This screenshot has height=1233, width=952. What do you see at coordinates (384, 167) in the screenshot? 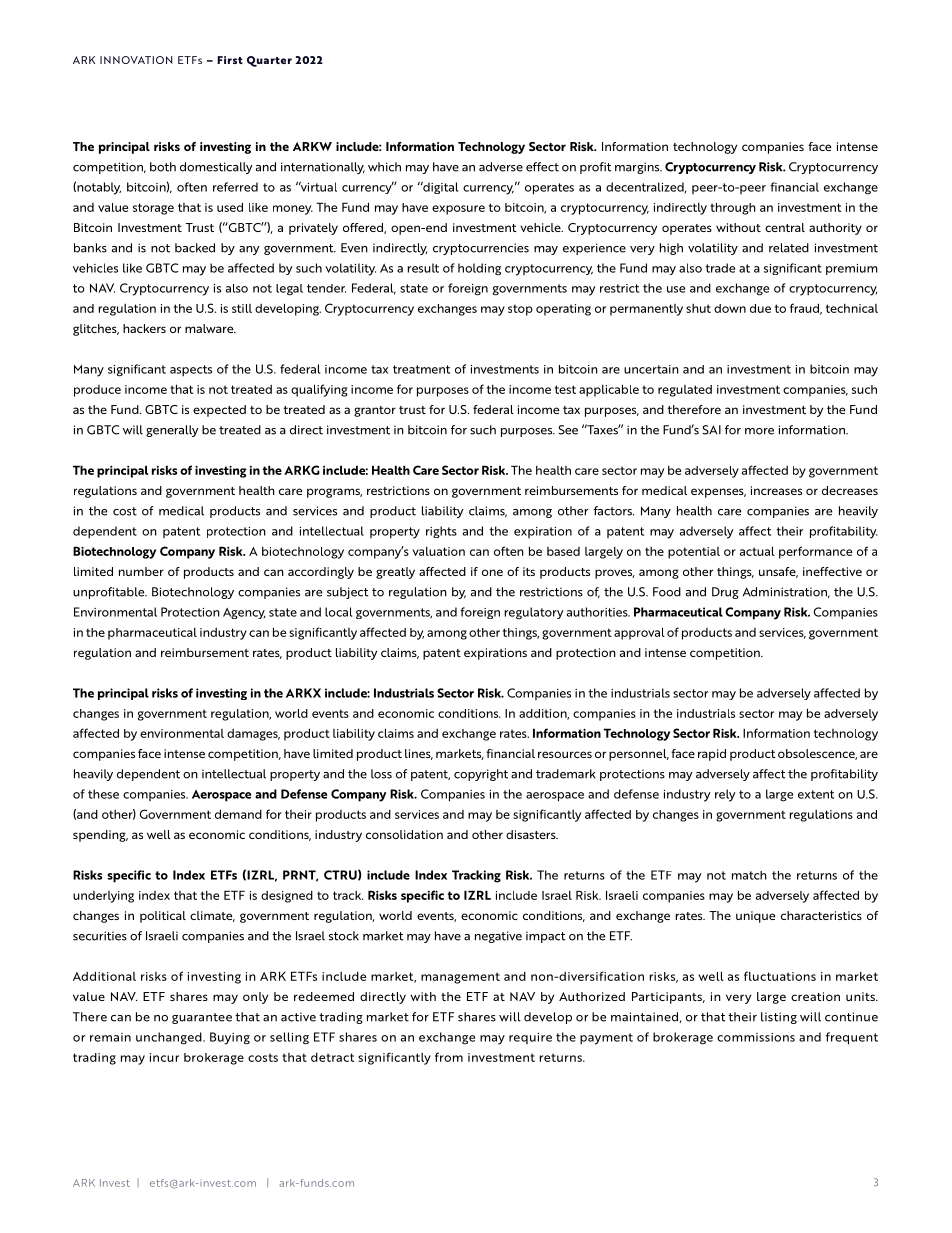
I see `which` at bounding box center [384, 167].
